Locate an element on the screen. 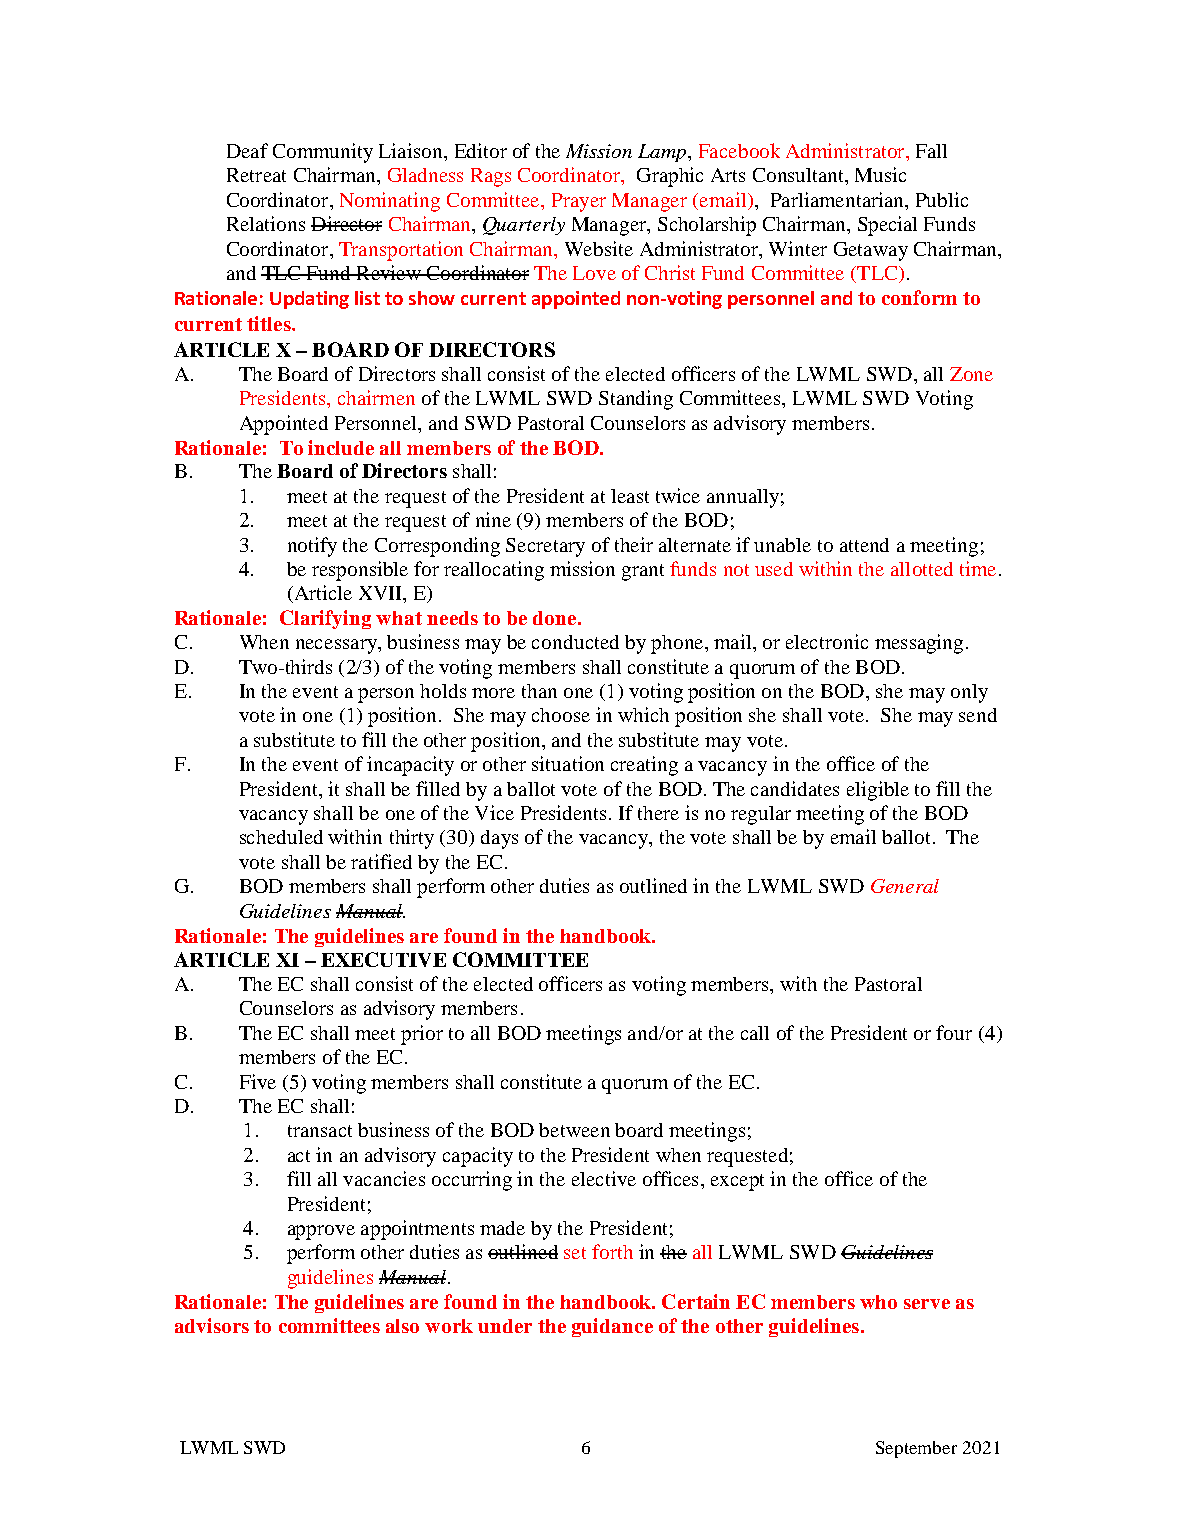 Image resolution: width=1181 pixels, height=1528 pixels. Prayer is located at coordinates (579, 202).
